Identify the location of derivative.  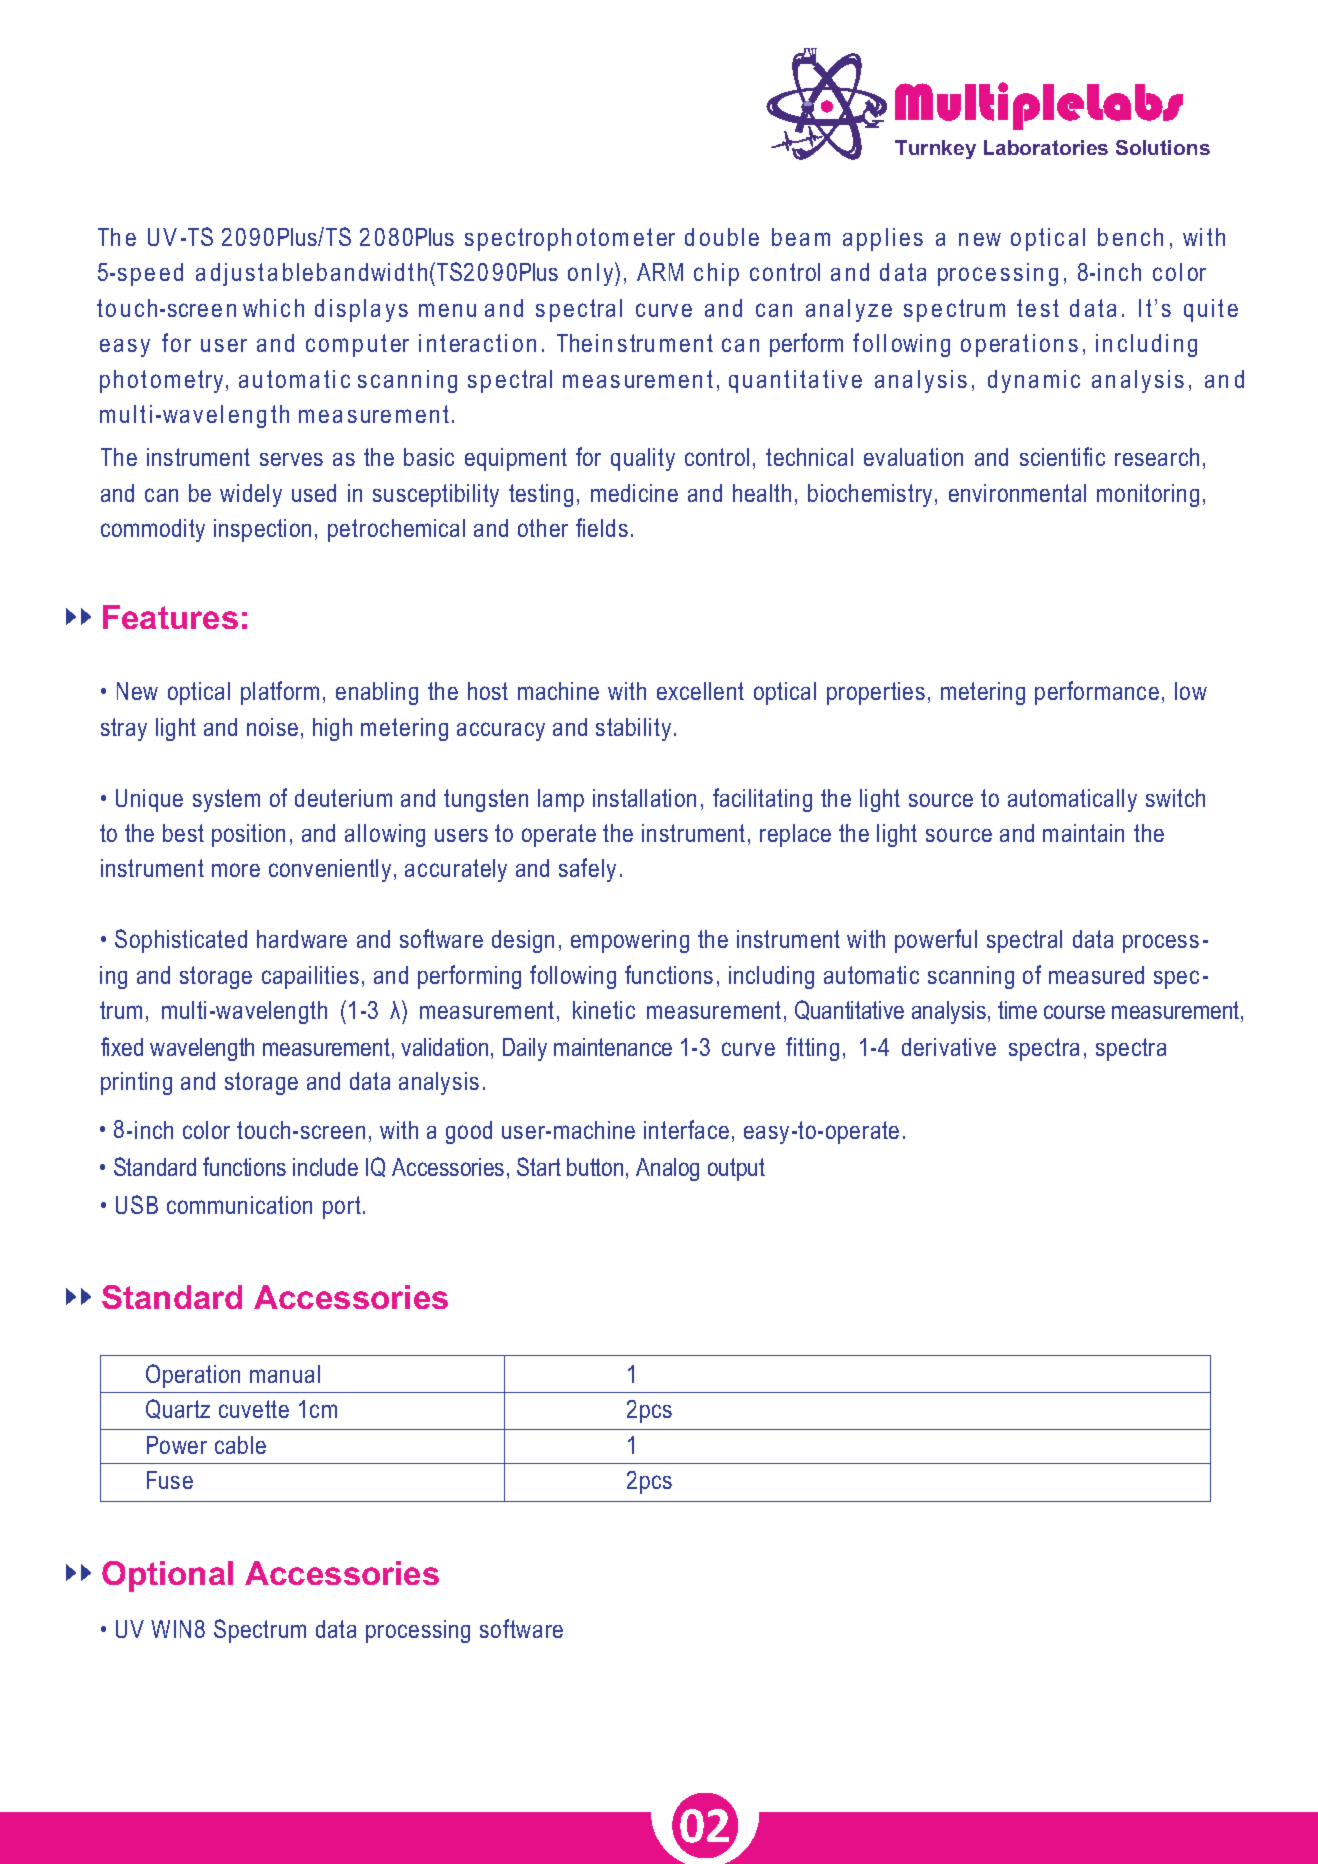
(949, 1047).
